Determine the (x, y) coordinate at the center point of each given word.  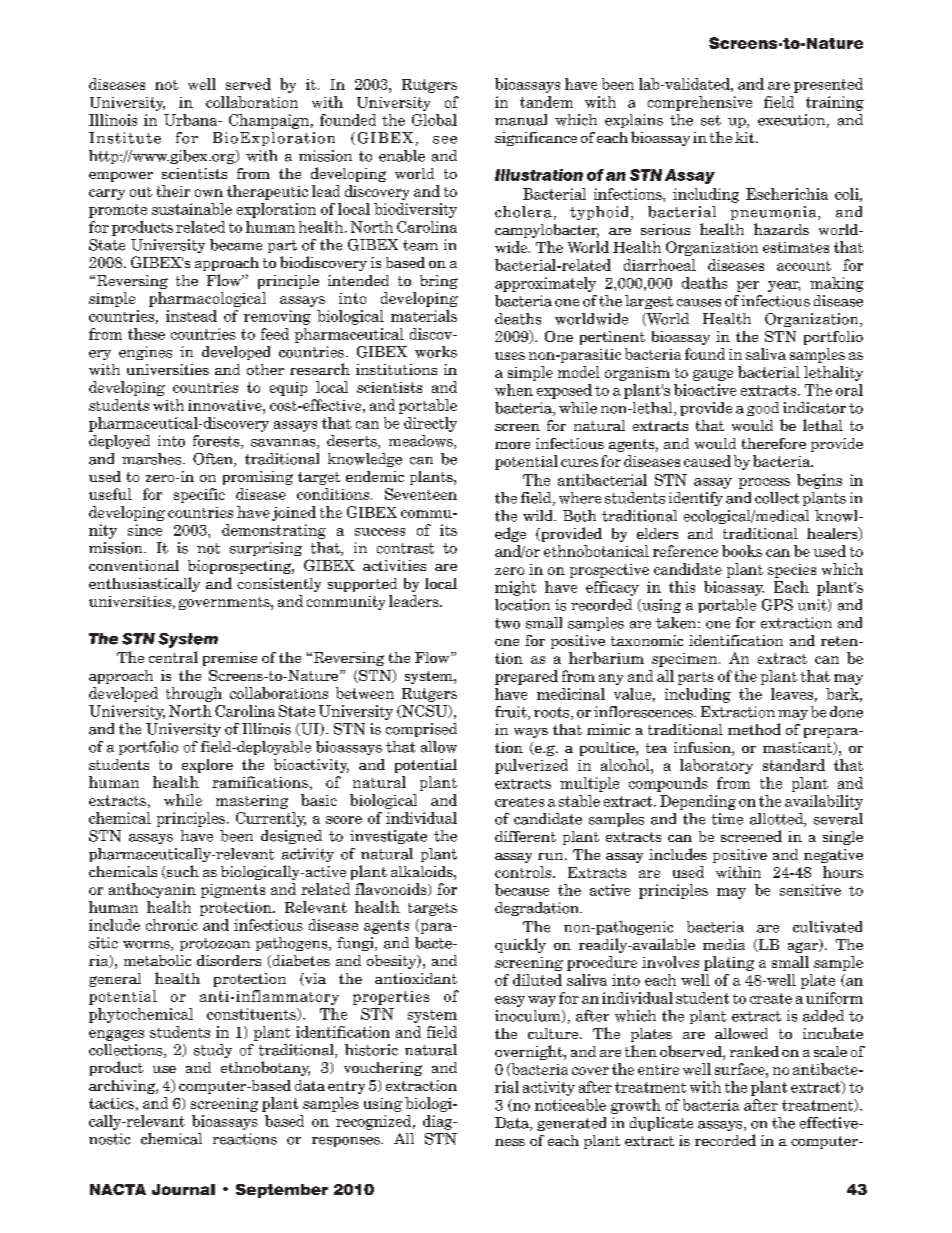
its (448, 530)
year (784, 286)
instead (191, 316)
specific (199, 495)
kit (746, 137)
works (436, 352)
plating (729, 963)
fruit (512, 713)
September (282, 1191)
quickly (520, 945)
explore (207, 766)
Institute (125, 138)
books (742, 551)
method (754, 729)
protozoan (215, 944)
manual (521, 120)
